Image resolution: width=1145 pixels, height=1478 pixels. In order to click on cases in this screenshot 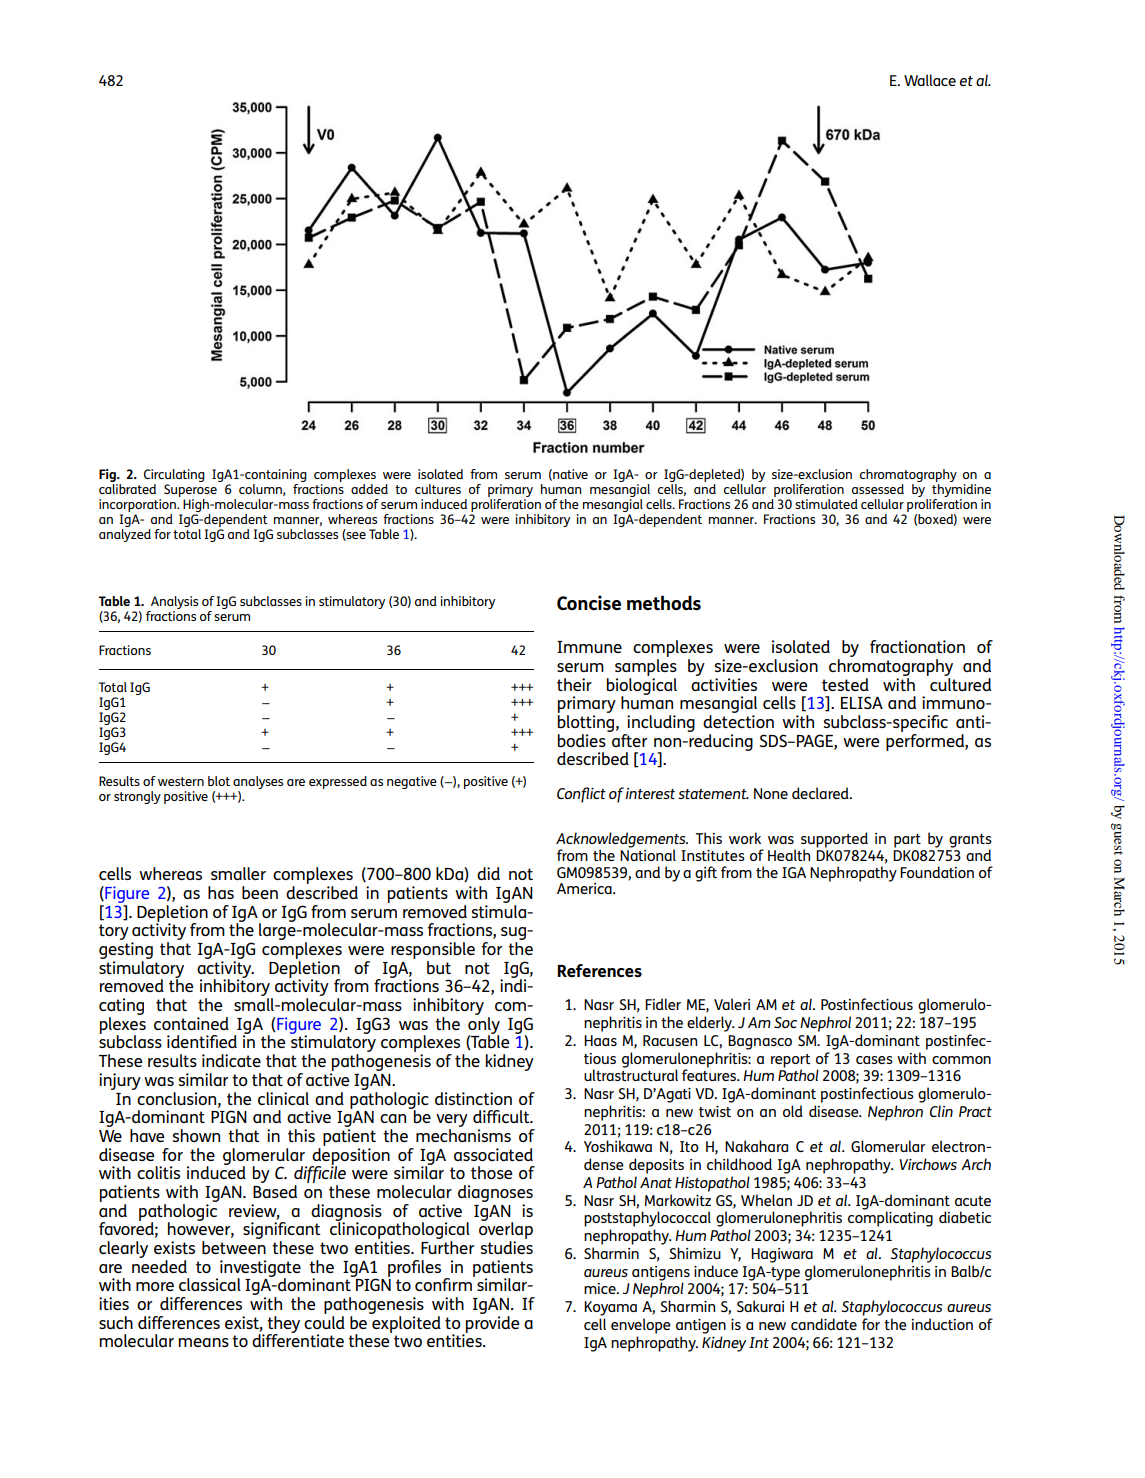, I will do `click(874, 1060)`.
